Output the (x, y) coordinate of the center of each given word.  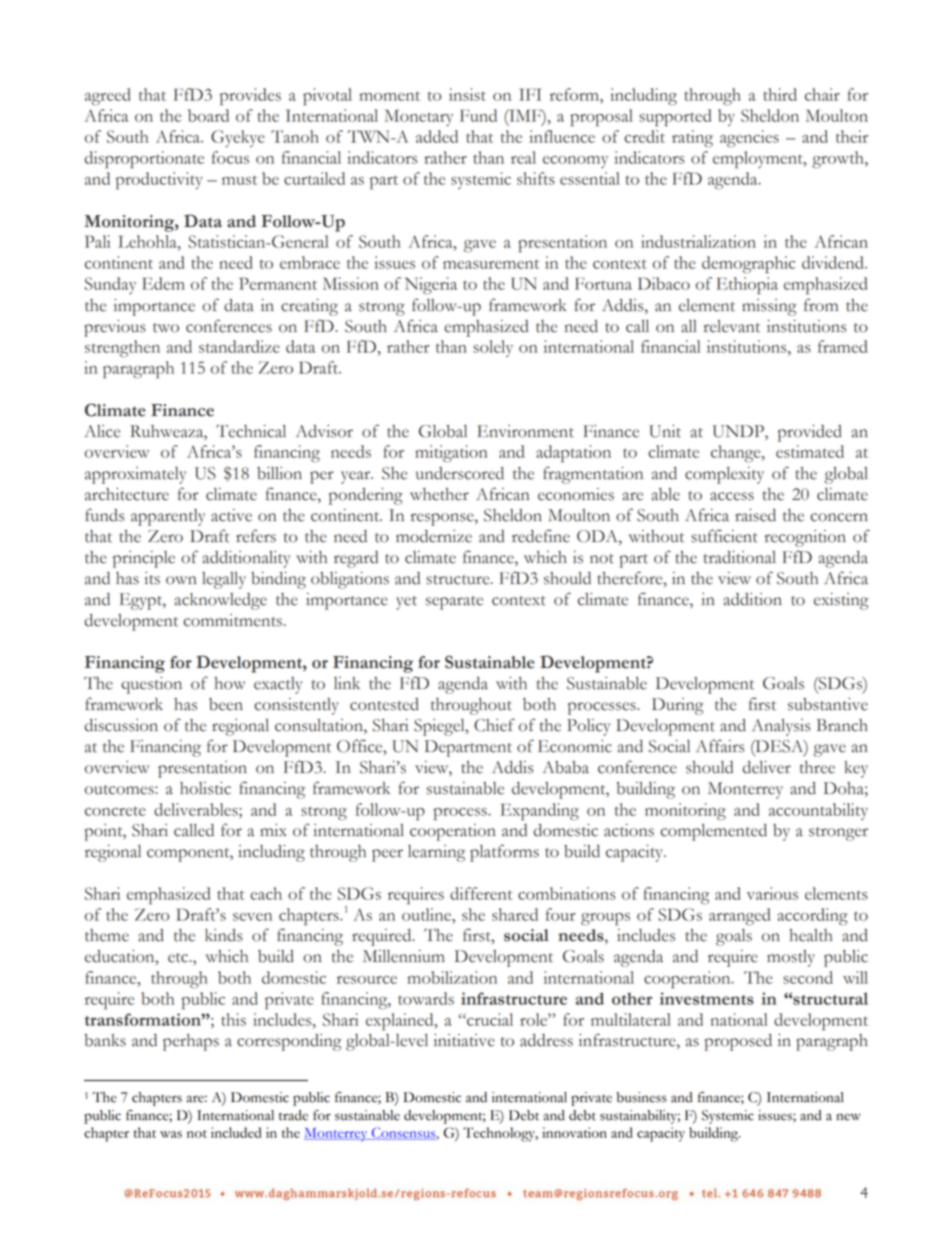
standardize (239, 346)
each (266, 893)
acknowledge (220, 601)
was (171, 1134)
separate (454, 603)
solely (493, 348)
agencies (749, 138)
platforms (504, 853)
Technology (500, 1134)
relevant (732, 326)
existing (841, 601)
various (772, 893)
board (208, 115)
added (437, 136)
